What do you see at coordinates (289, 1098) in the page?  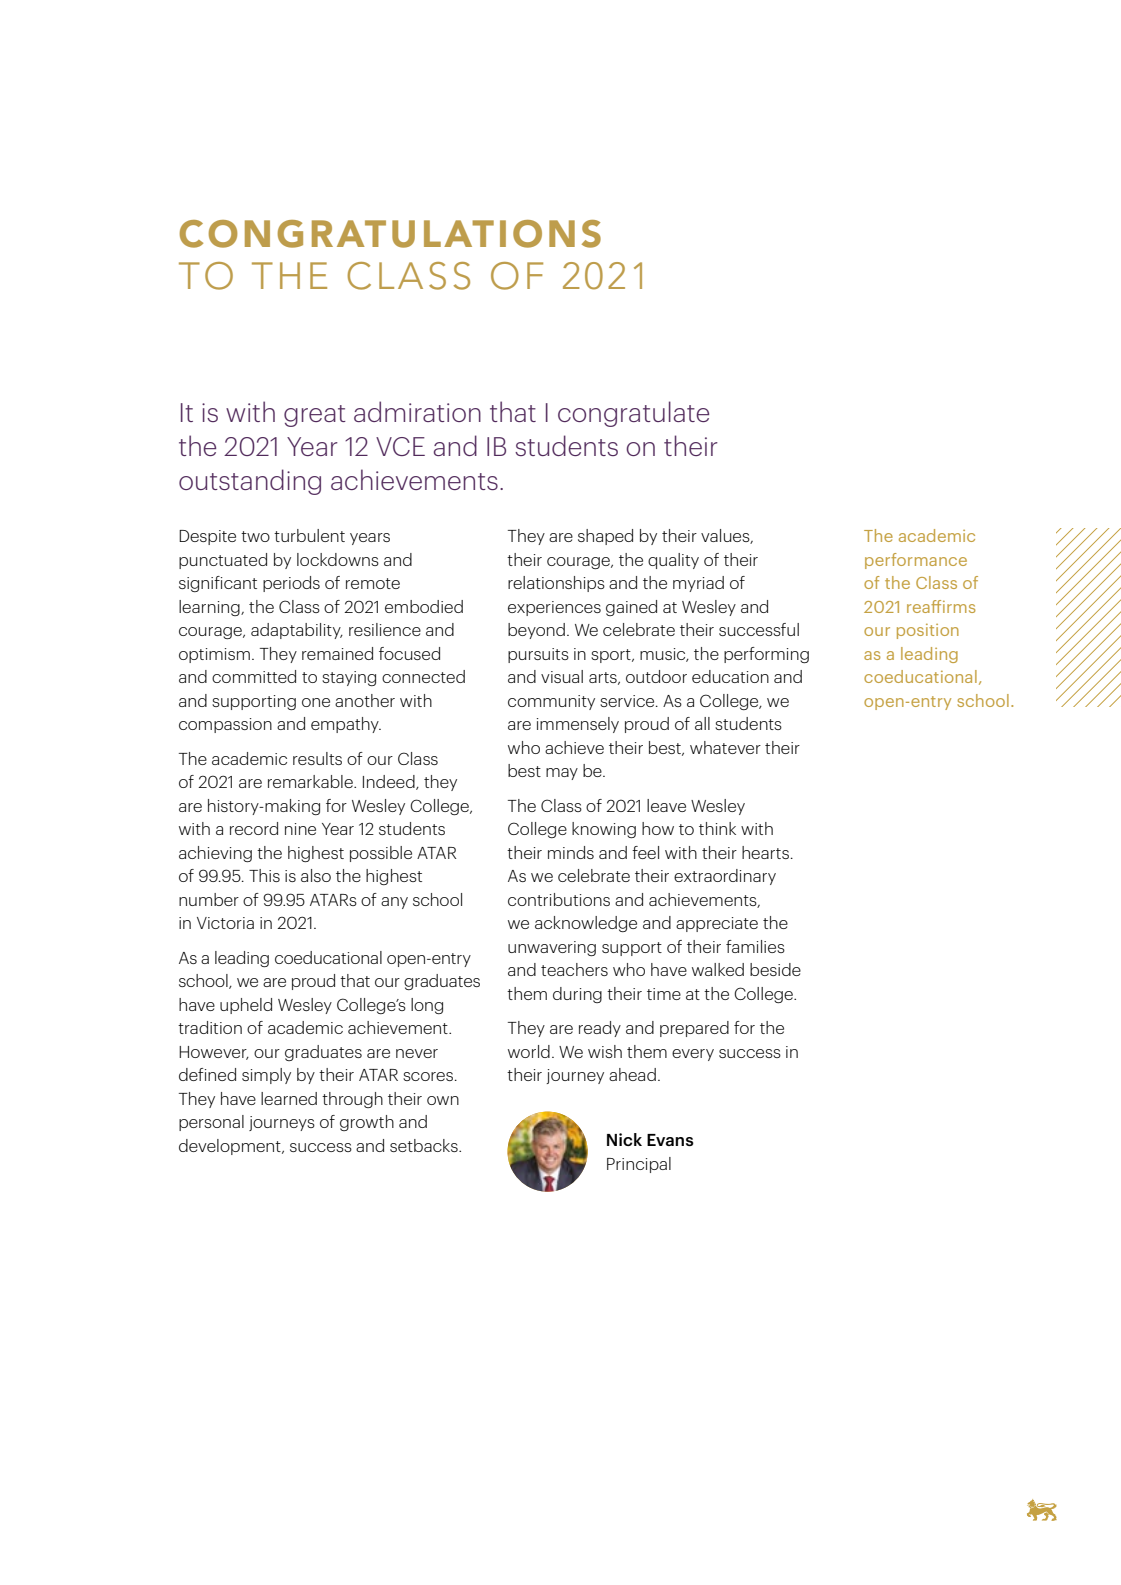 I see `learned` at bounding box center [289, 1098].
